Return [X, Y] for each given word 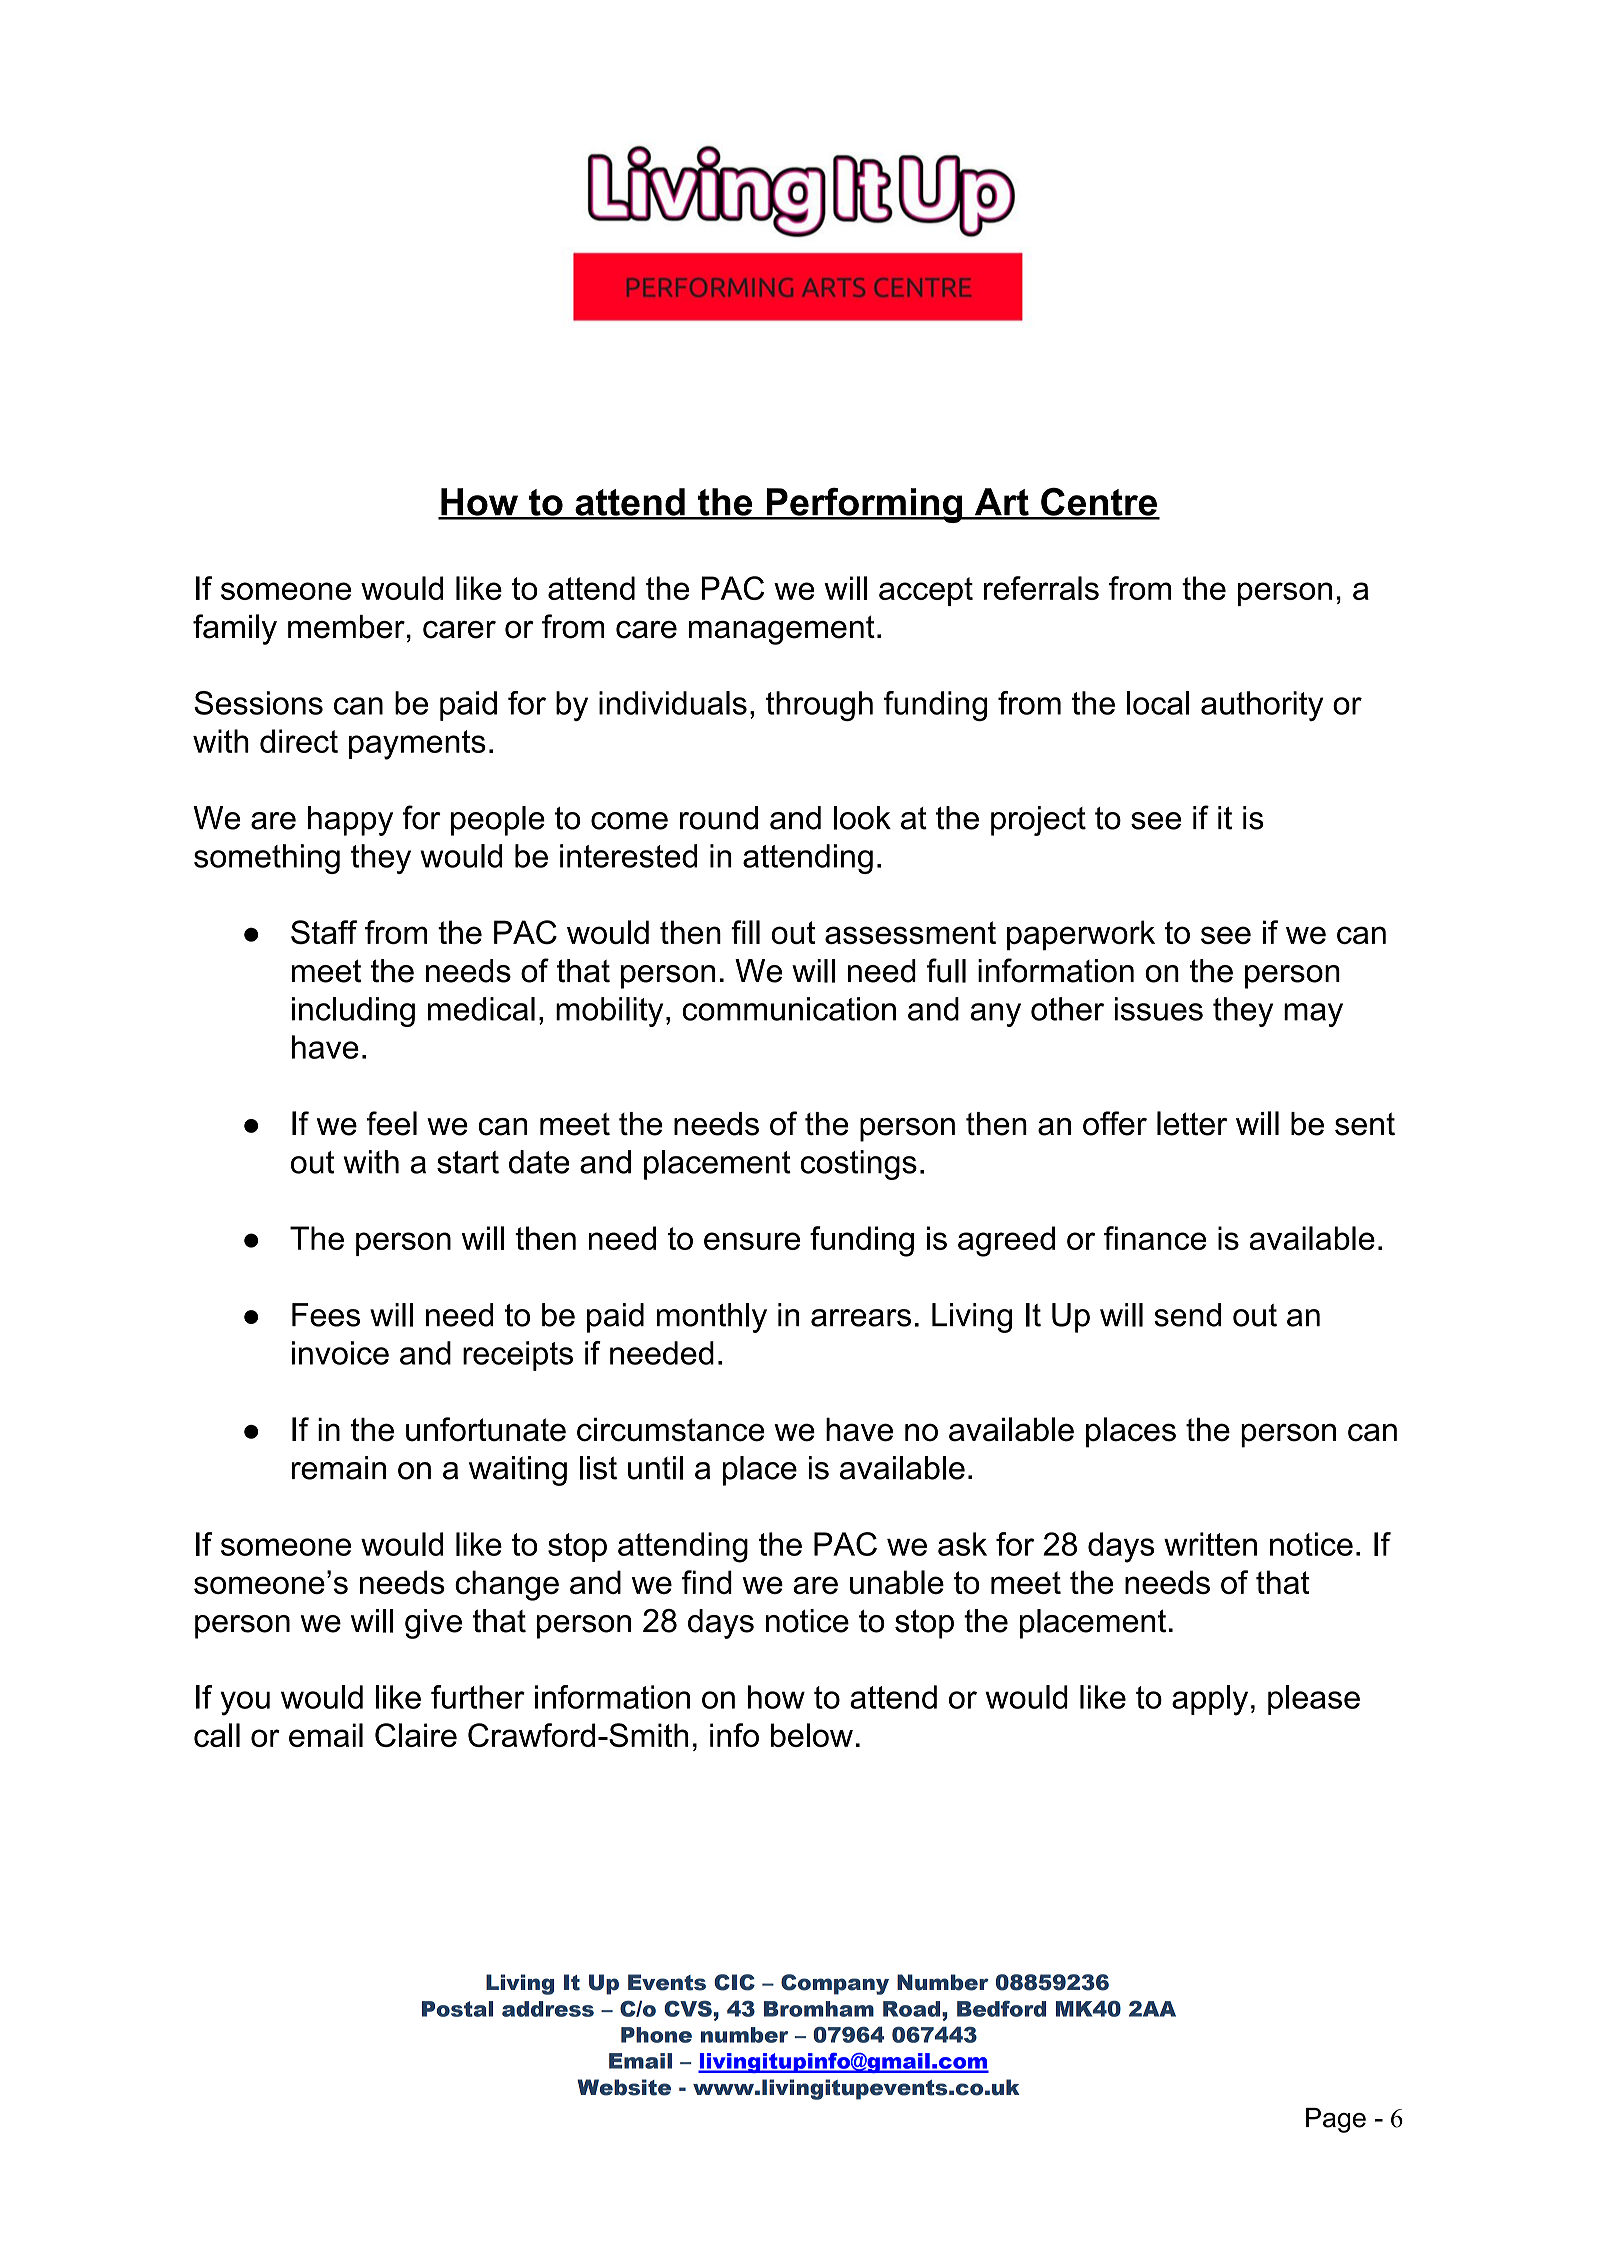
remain [339, 1468]
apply [1210, 1700]
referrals [1041, 588]
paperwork [1081, 935]
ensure [752, 1241]
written [1210, 1544]
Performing [864, 505]
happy [350, 821]
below [812, 1735]
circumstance [671, 1429]
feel [392, 1123]
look [862, 818]
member [346, 627]
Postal [457, 2009]
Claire [416, 1735]
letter [1192, 1123]
